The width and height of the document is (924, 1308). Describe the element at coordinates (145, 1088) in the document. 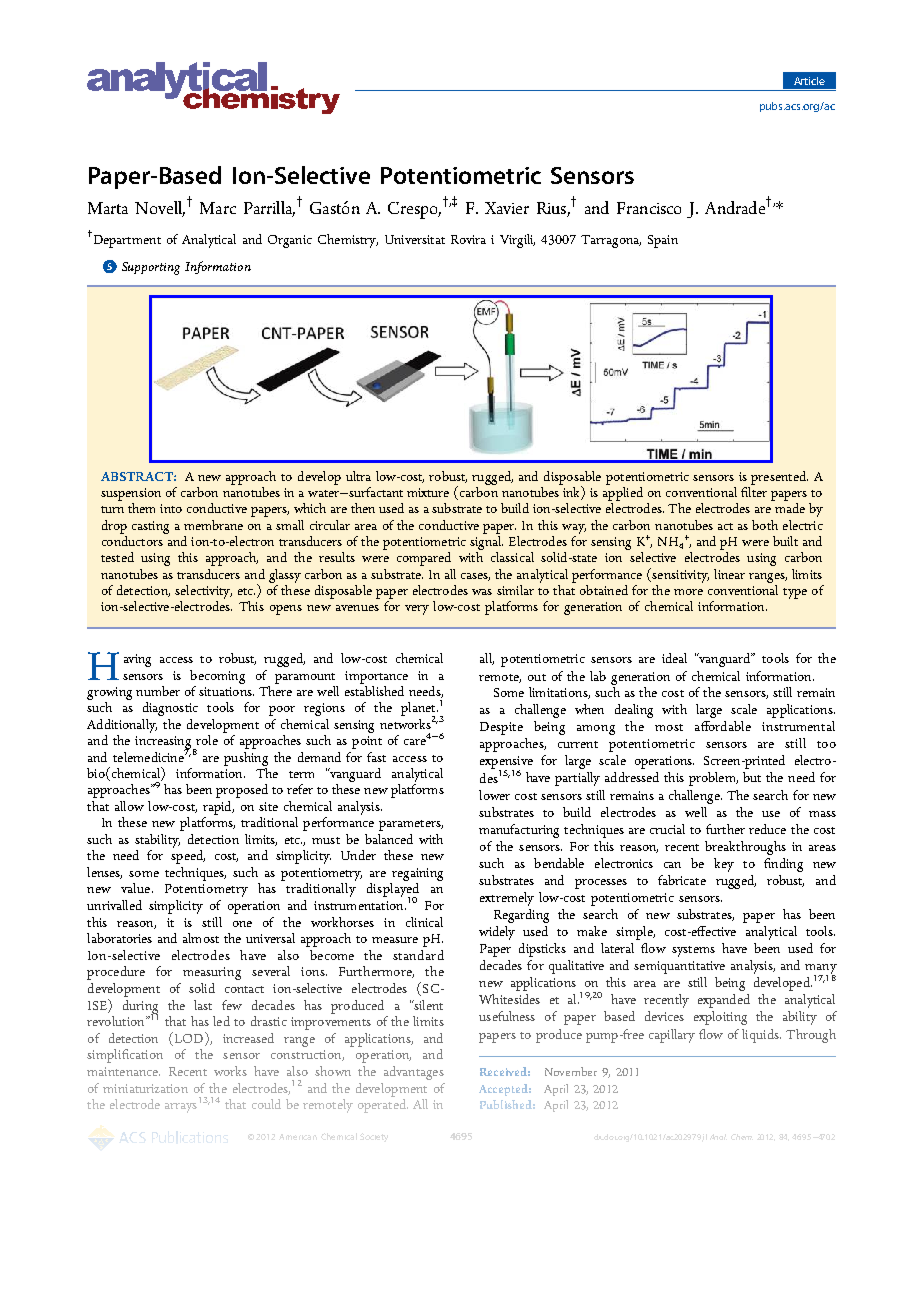

I see `miniaturization` at that location.
